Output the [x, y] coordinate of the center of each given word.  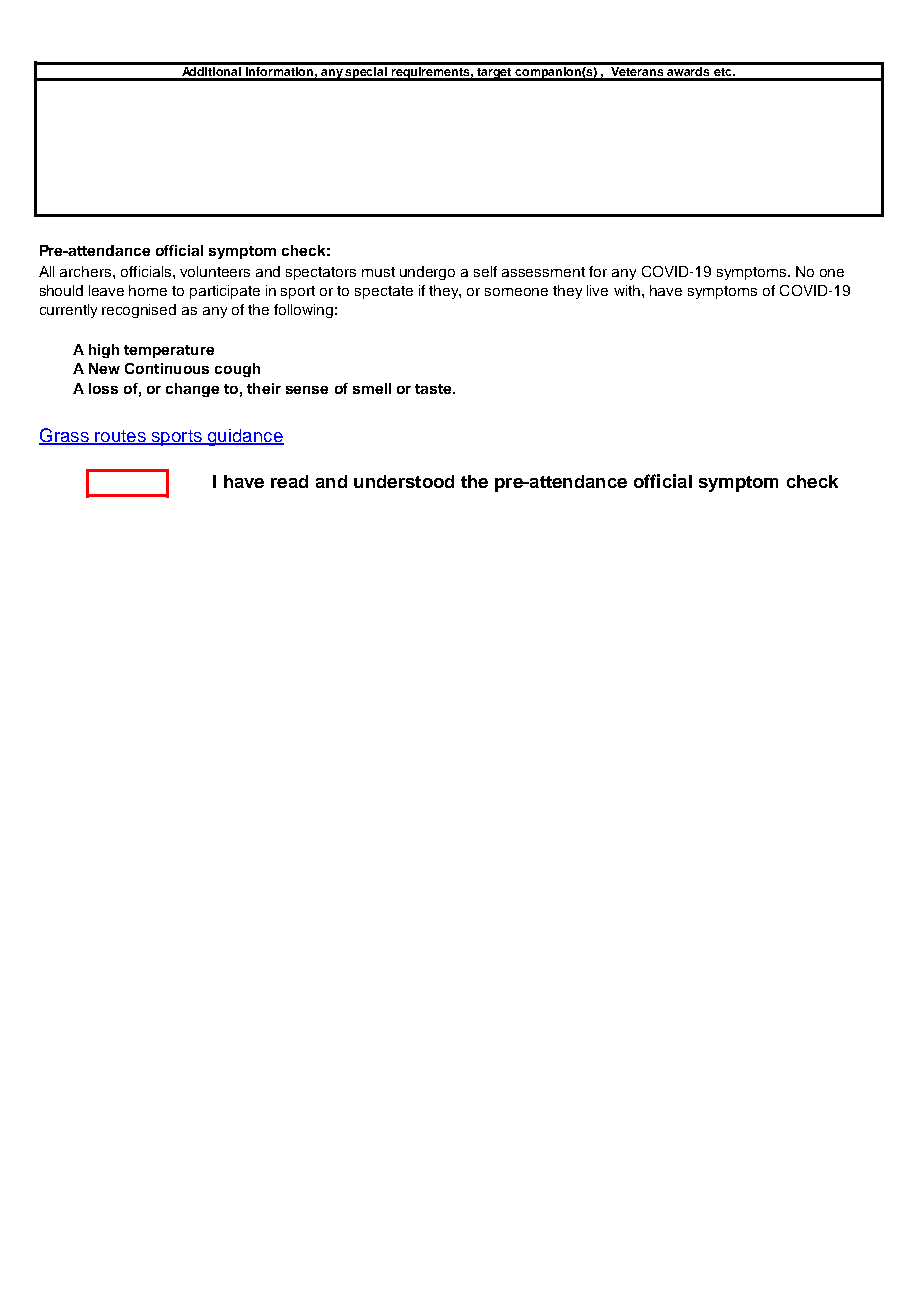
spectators [321, 273]
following [303, 311]
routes [120, 437]
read [289, 481]
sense [307, 390]
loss [103, 388]
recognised [139, 311]
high [104, 351]
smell [372, 388]
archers [87, 271]
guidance [244, 437]
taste [434, 389]
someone [516, 292]
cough [237, 370]
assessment [543, 272]
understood [404, 481]
